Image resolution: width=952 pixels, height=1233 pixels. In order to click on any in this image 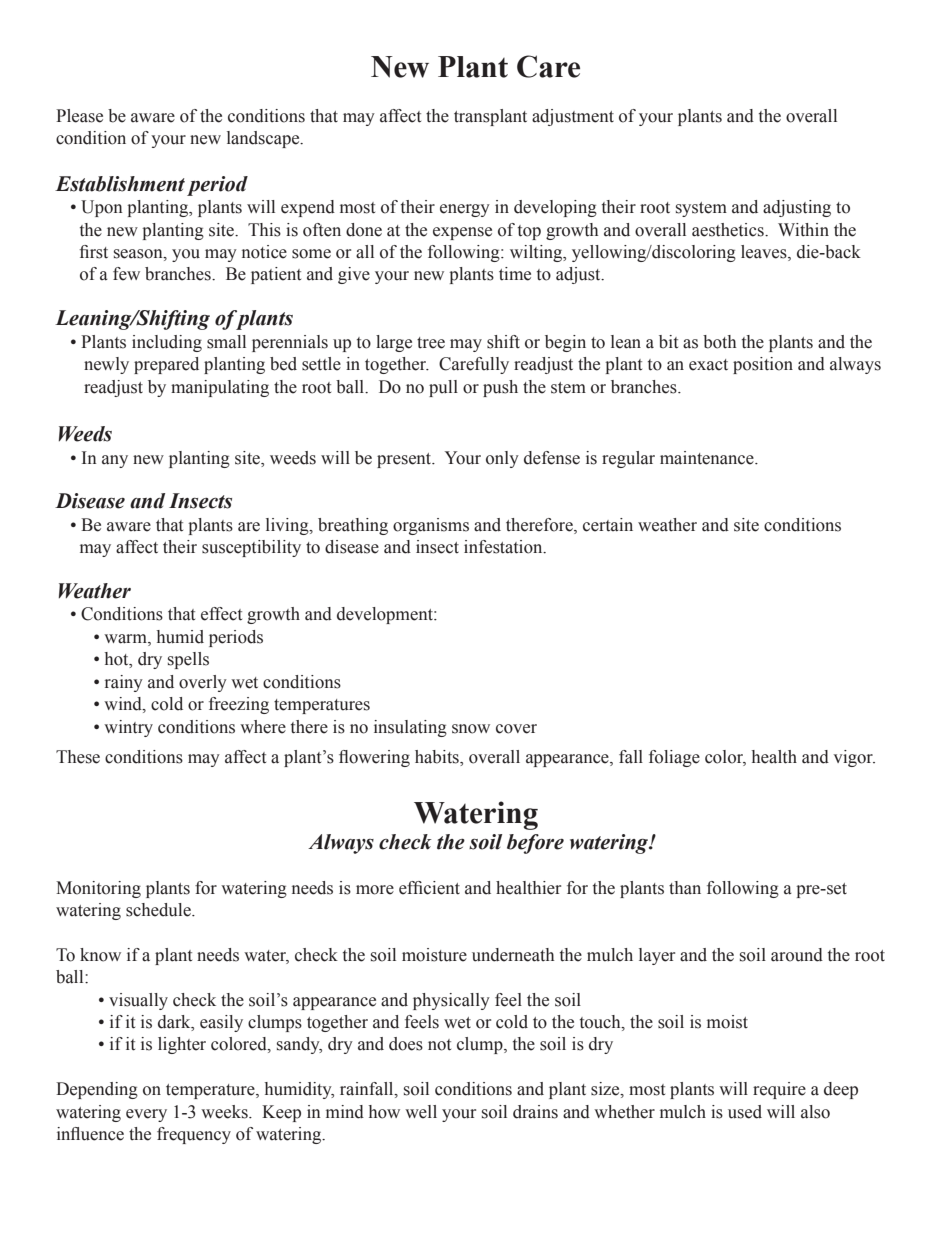, I will do `click(115, 461)`.
